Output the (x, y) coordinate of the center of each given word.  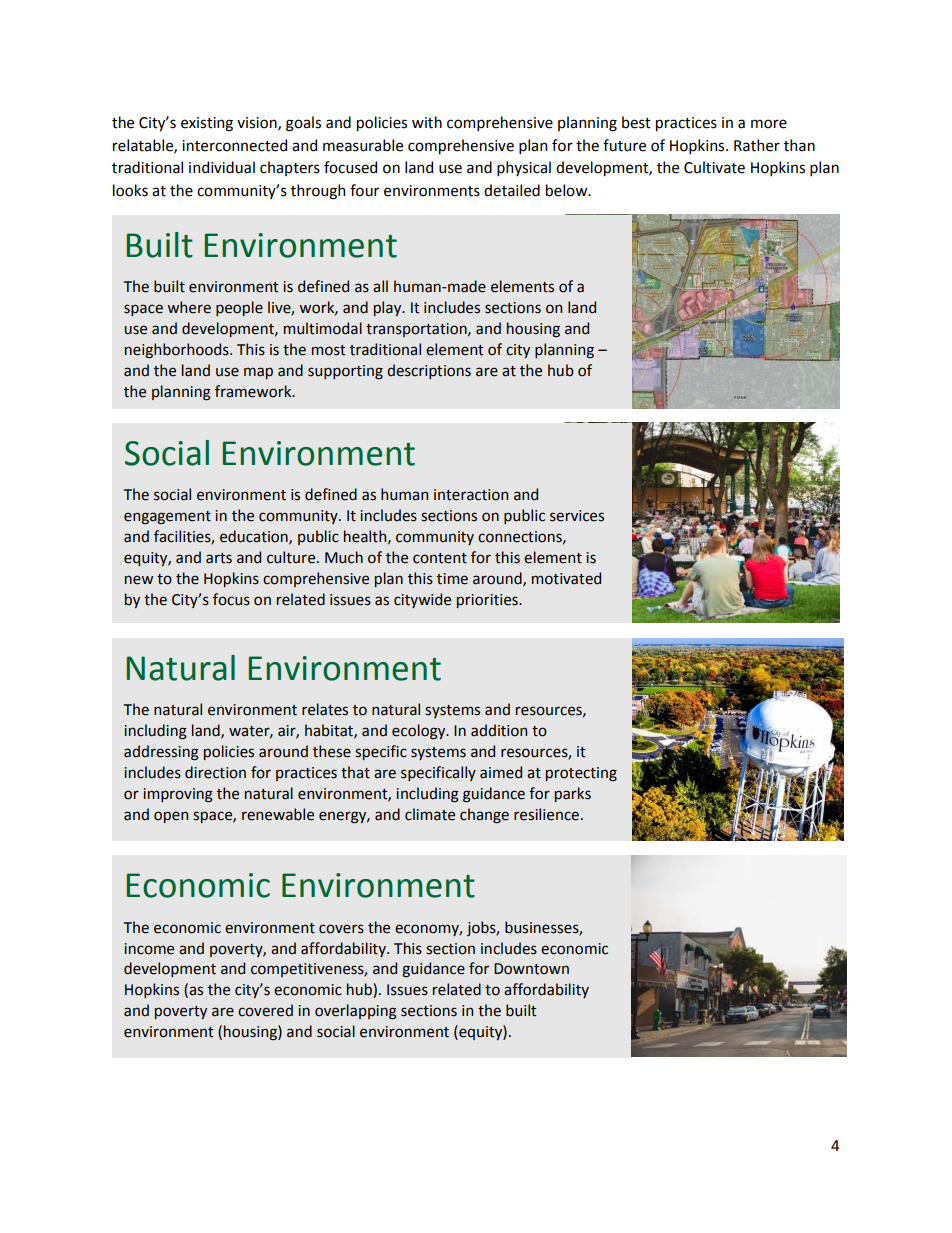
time (452, 579)
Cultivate (714, 167)
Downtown (531, 969)
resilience (546, 814)
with (427, 122)
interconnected (234, 145)
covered (265, 1010)
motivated (566, 578)
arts (219, 558)
